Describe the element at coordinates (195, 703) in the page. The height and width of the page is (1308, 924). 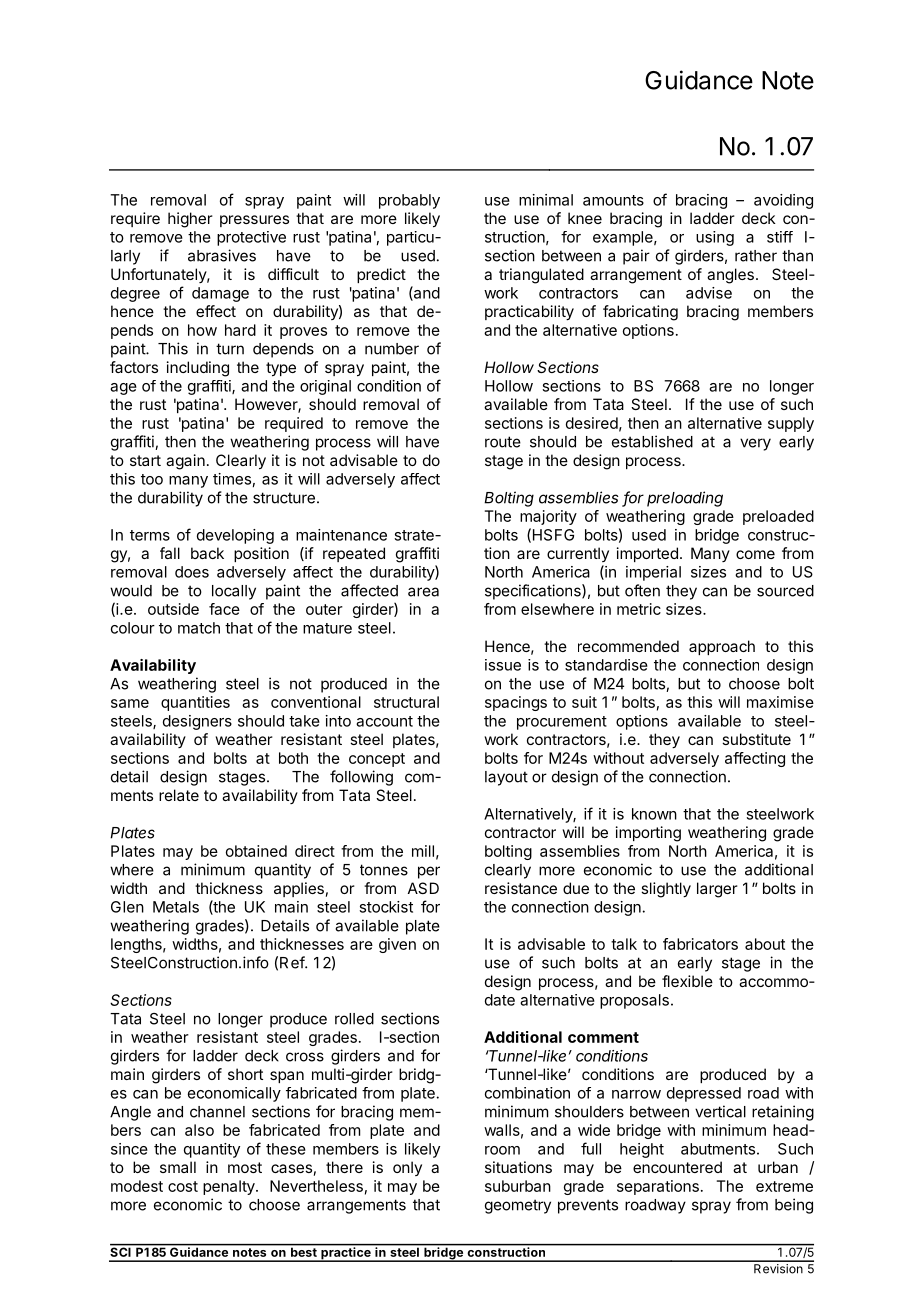
I see `quantities` at that location.
